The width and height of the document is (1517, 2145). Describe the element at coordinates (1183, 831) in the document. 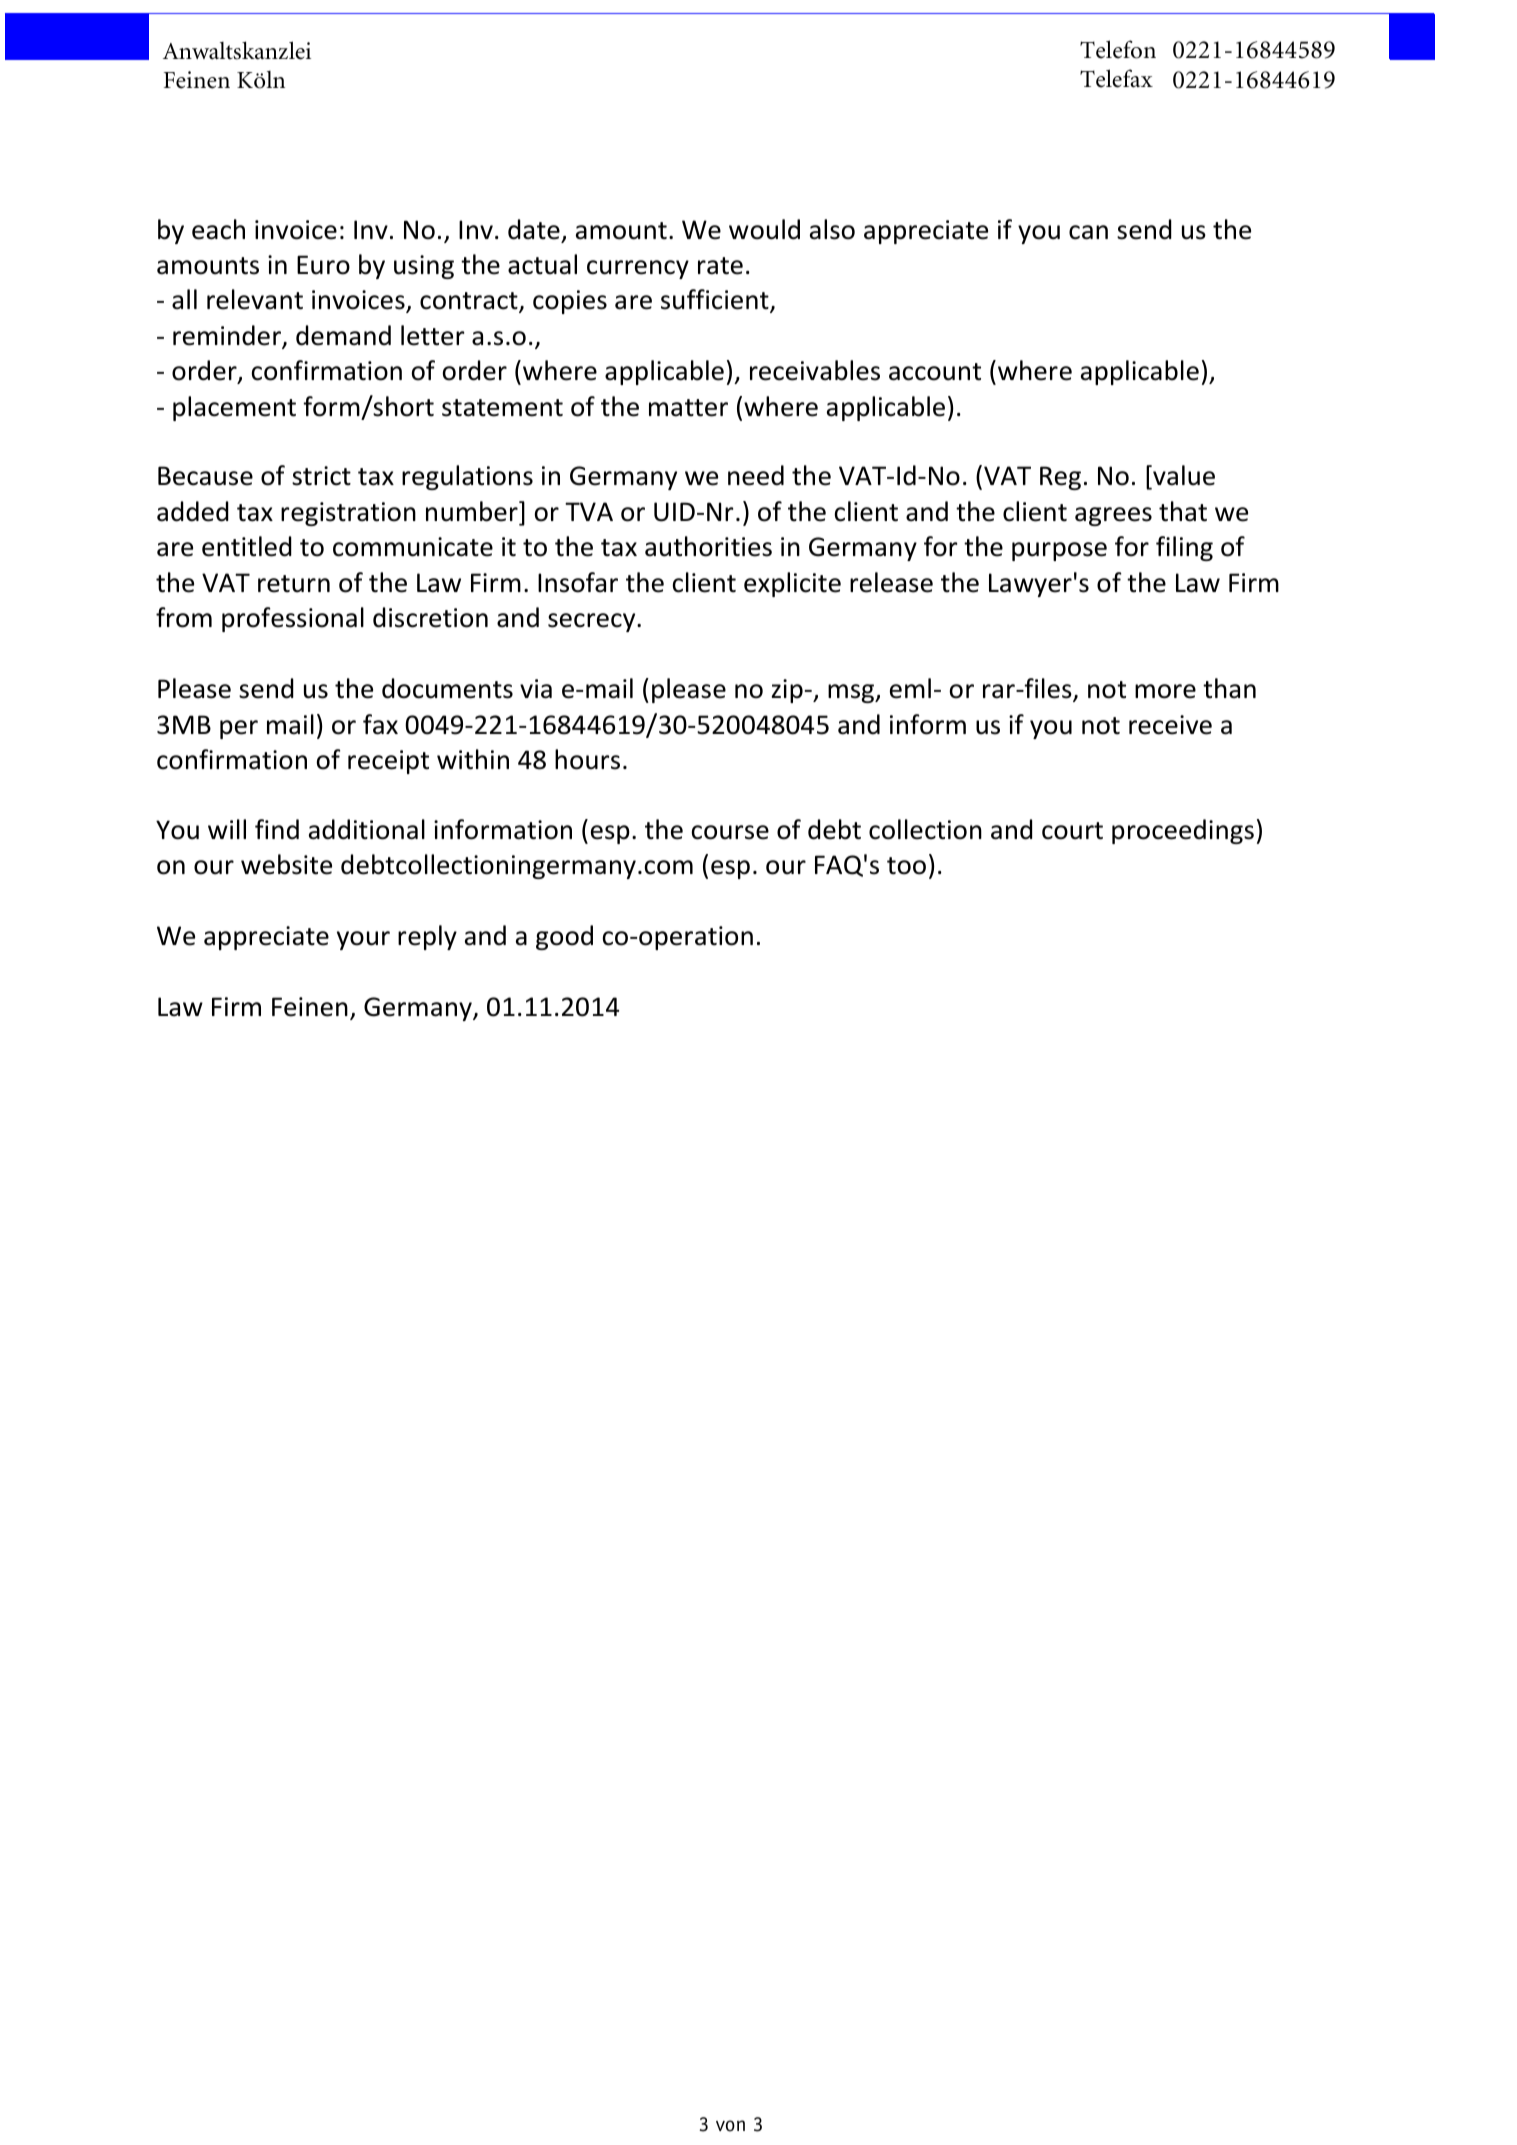

I see `proceedings` at that location.
